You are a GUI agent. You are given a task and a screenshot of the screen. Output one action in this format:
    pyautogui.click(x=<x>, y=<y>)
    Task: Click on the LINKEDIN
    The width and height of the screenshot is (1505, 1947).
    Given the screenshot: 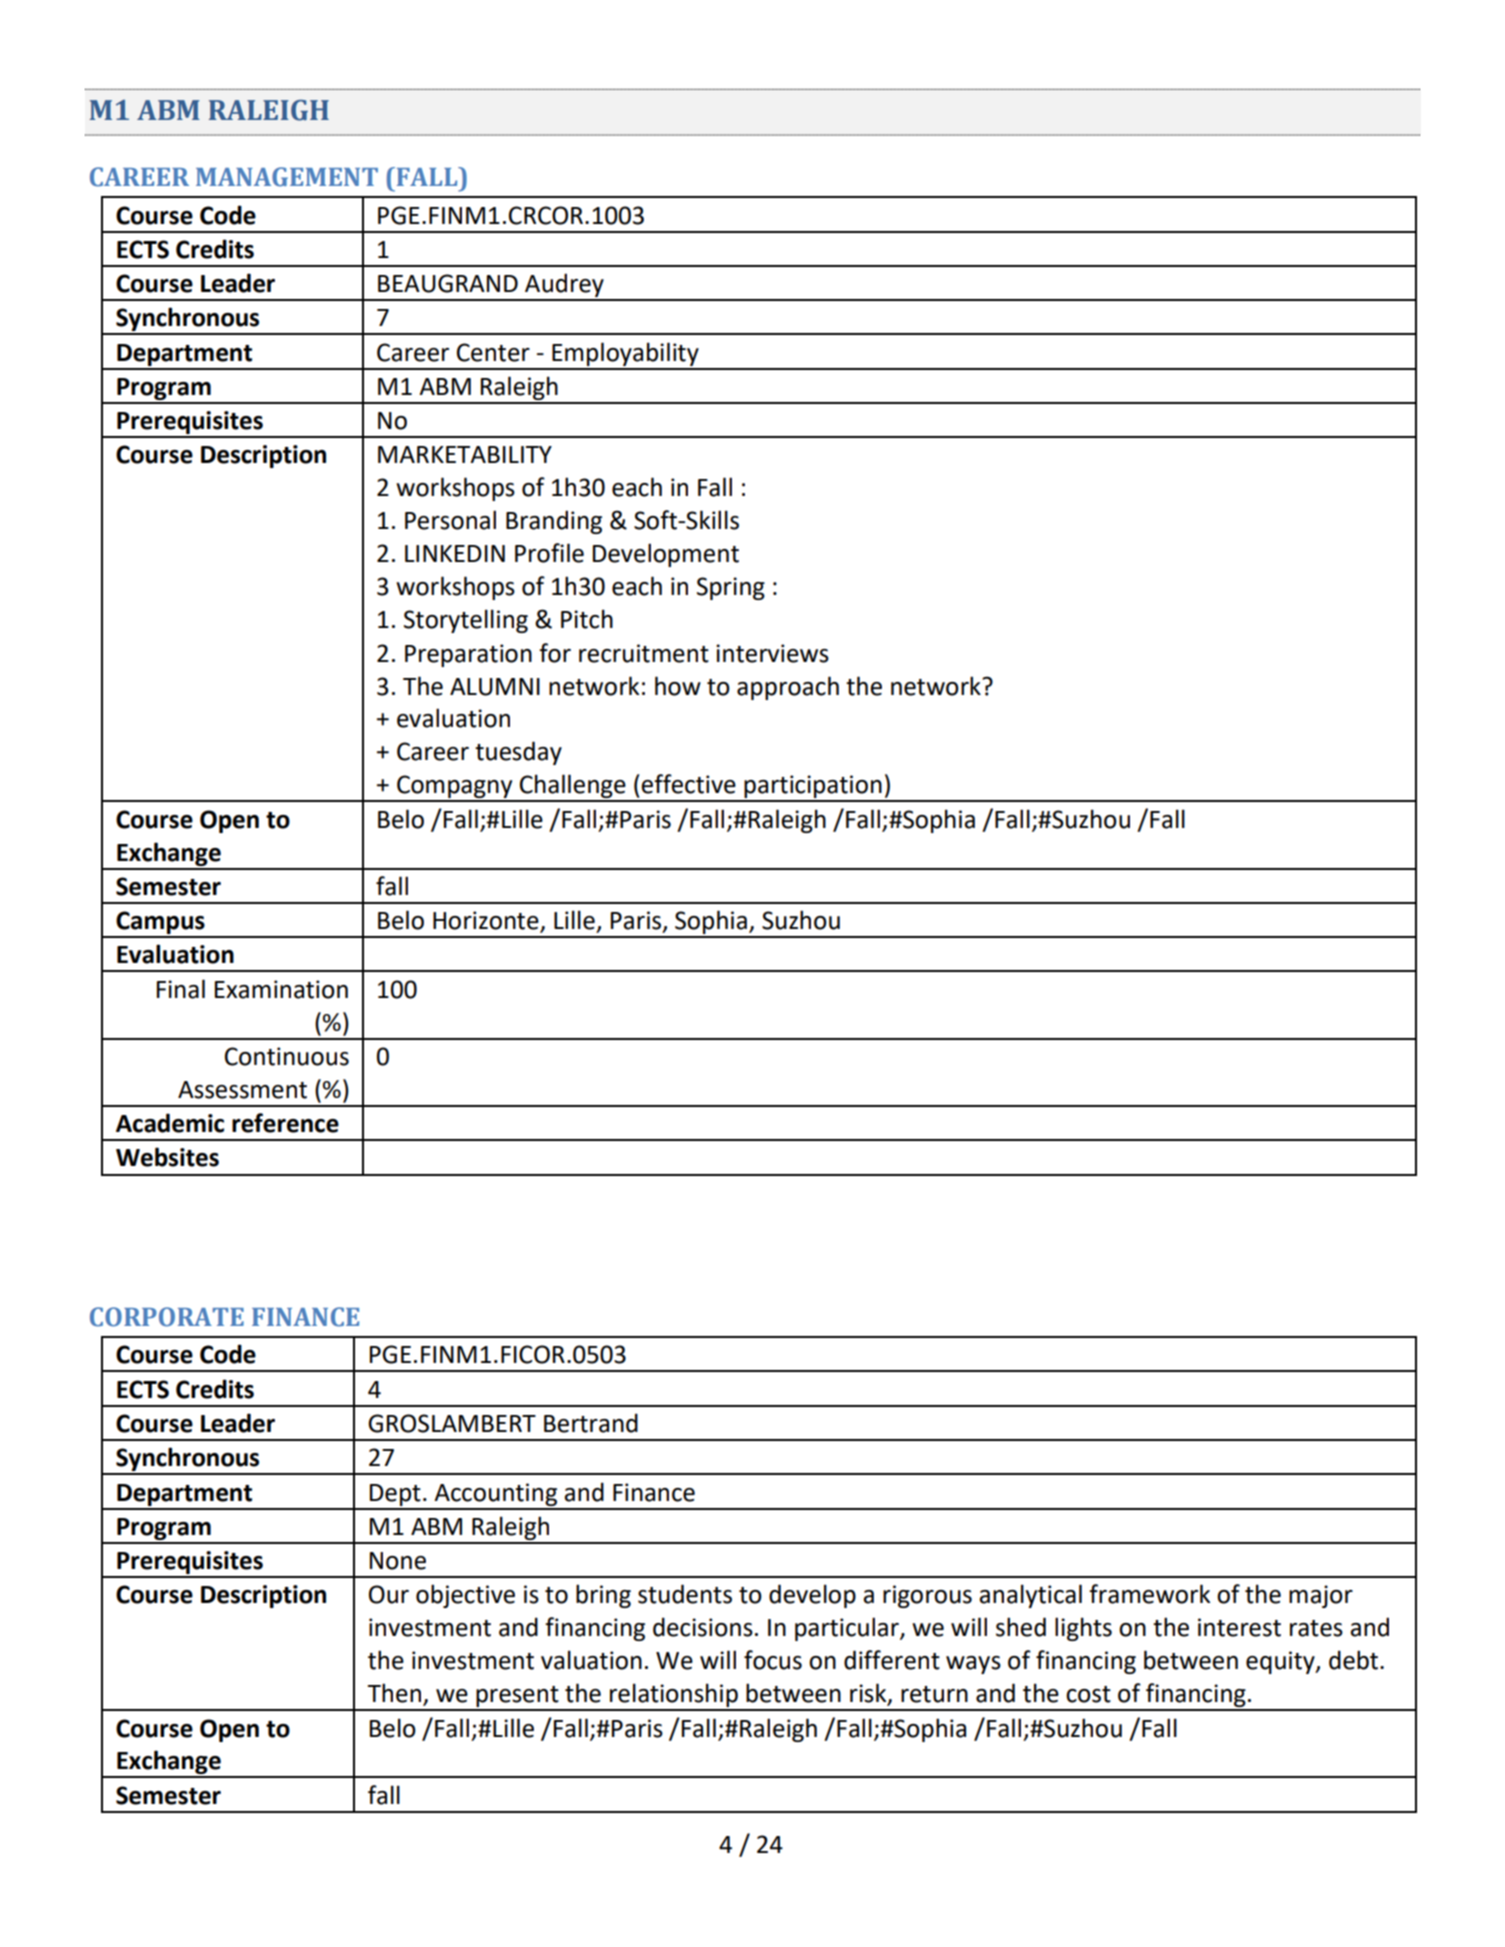 What is the action you would take?
    pyautogui.click(x=455, y=553)
